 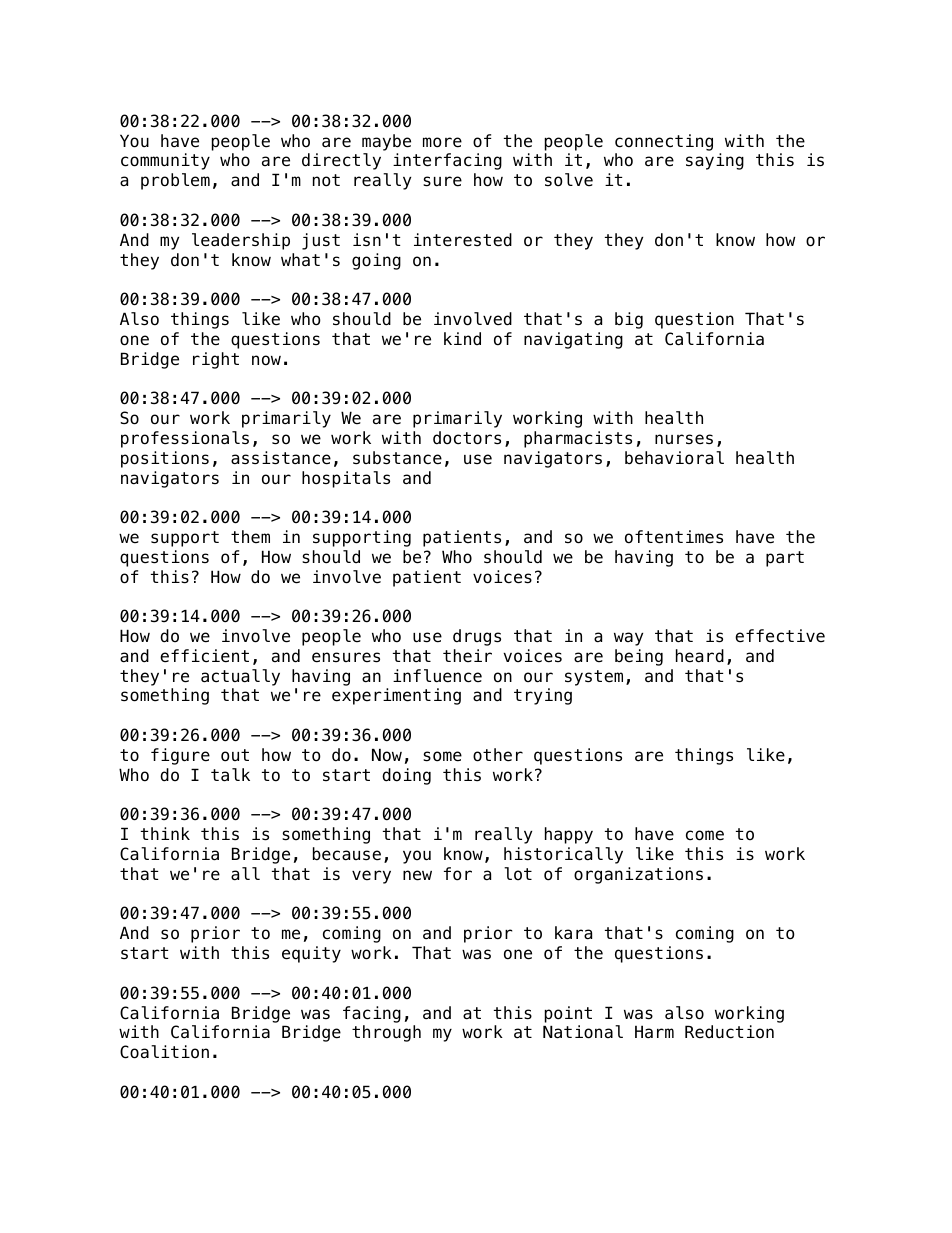 What do you see at coordinates (442, 142) in the screenshot?
I see `more` at bounding box center [442, 142].
